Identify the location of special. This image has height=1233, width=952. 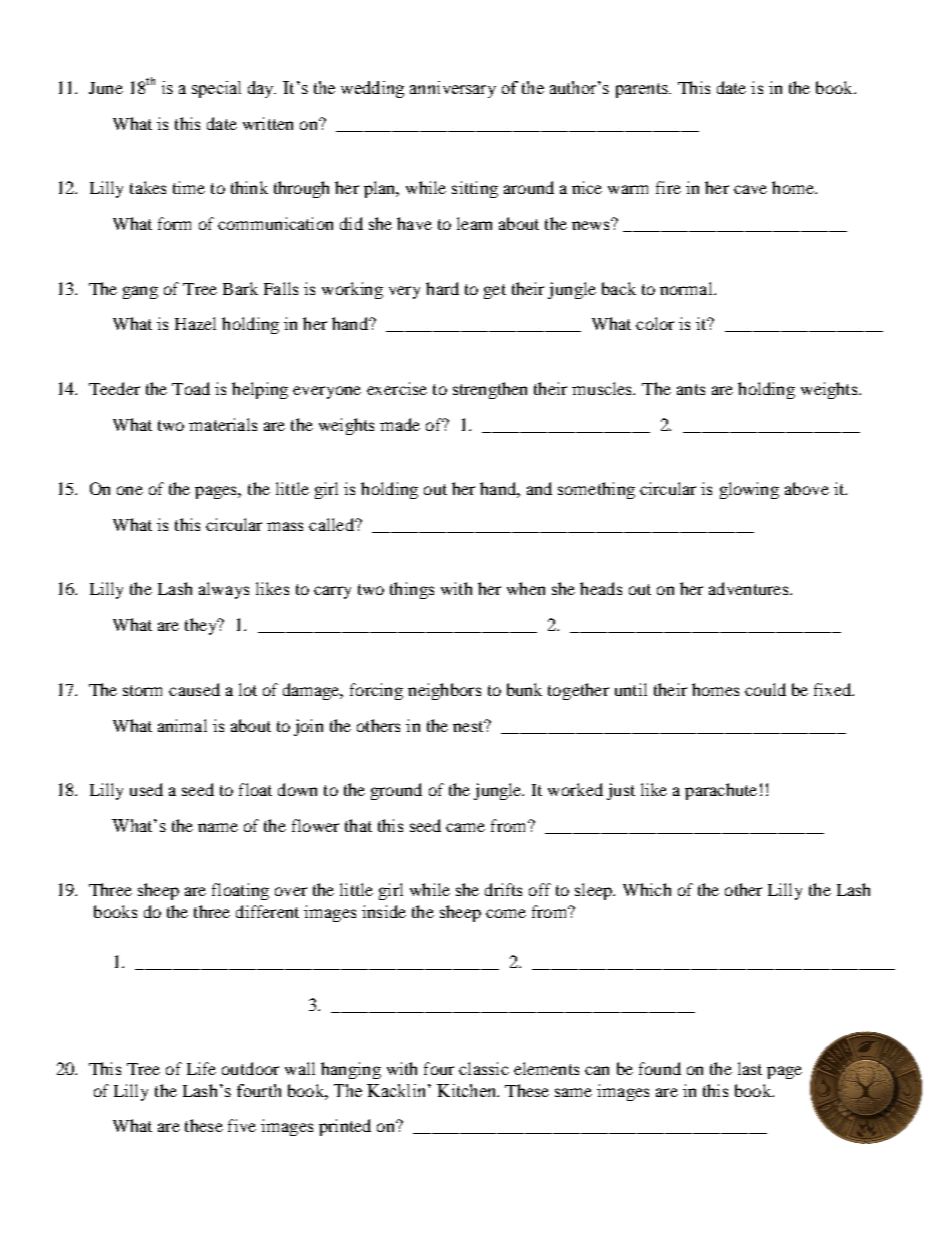
(216, 89).
